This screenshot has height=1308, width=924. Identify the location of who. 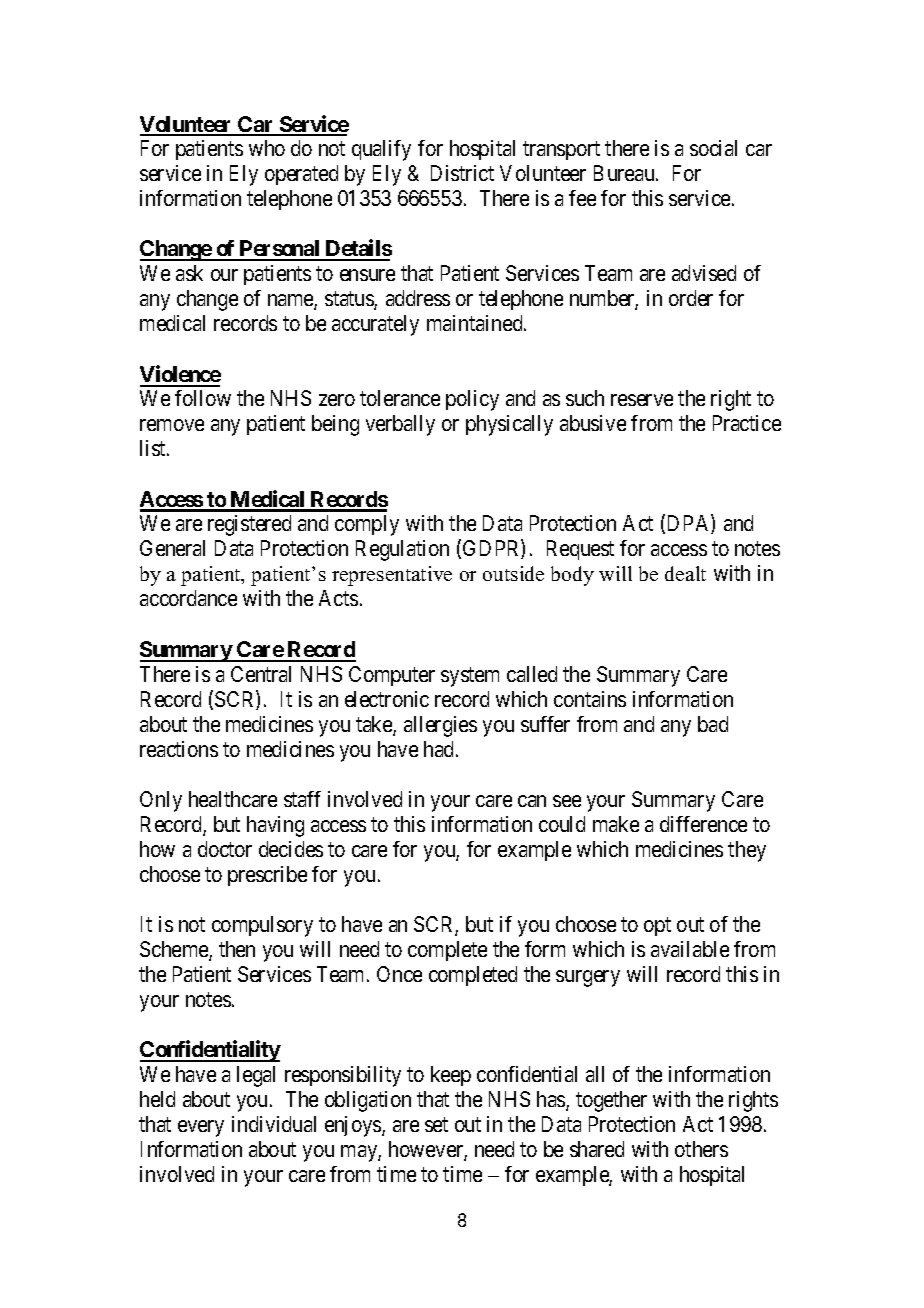
(267, 148).
